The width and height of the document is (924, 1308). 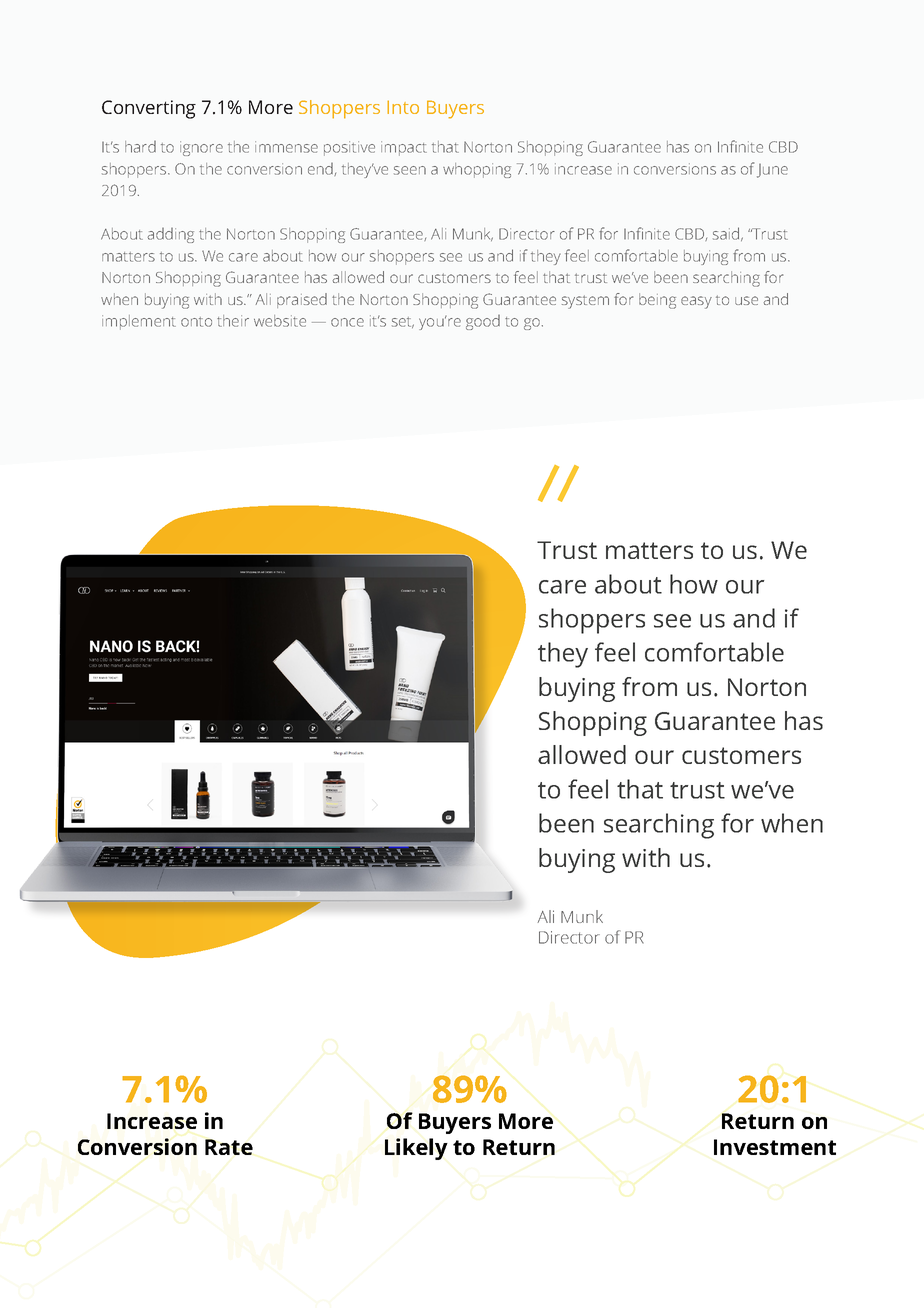 What do you see at coordinates (416, 1149) in the document?
I see `Likely` at bounding box center [416, 1149].
